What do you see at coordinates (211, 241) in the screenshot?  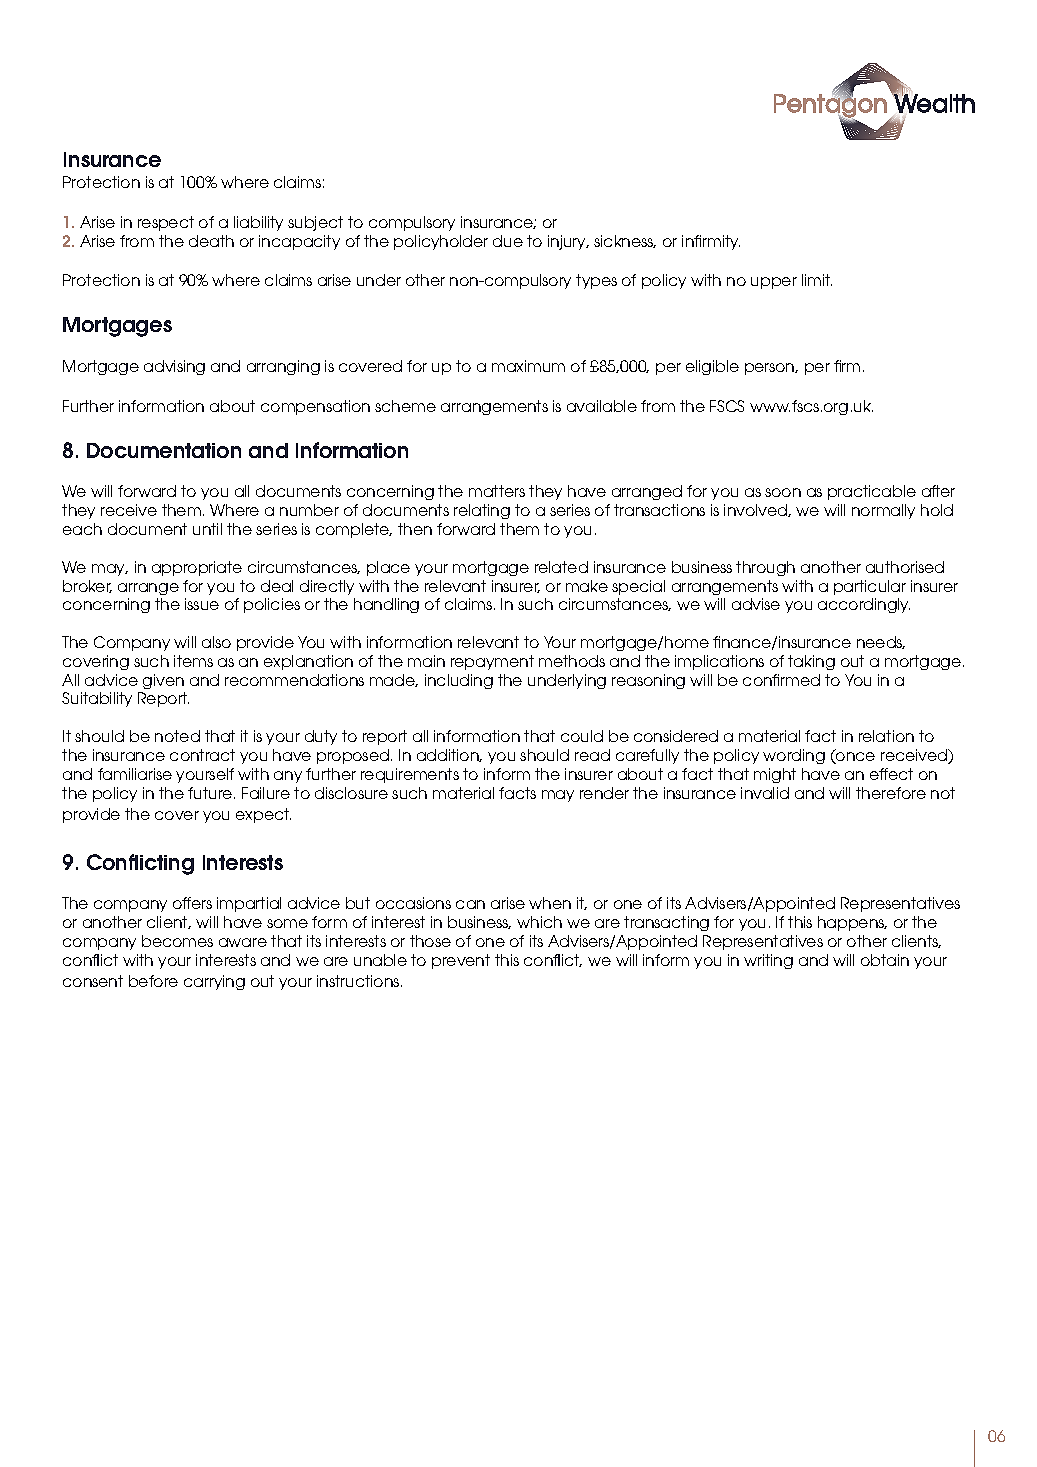 I see `death` at bounding box center [211, 241].
